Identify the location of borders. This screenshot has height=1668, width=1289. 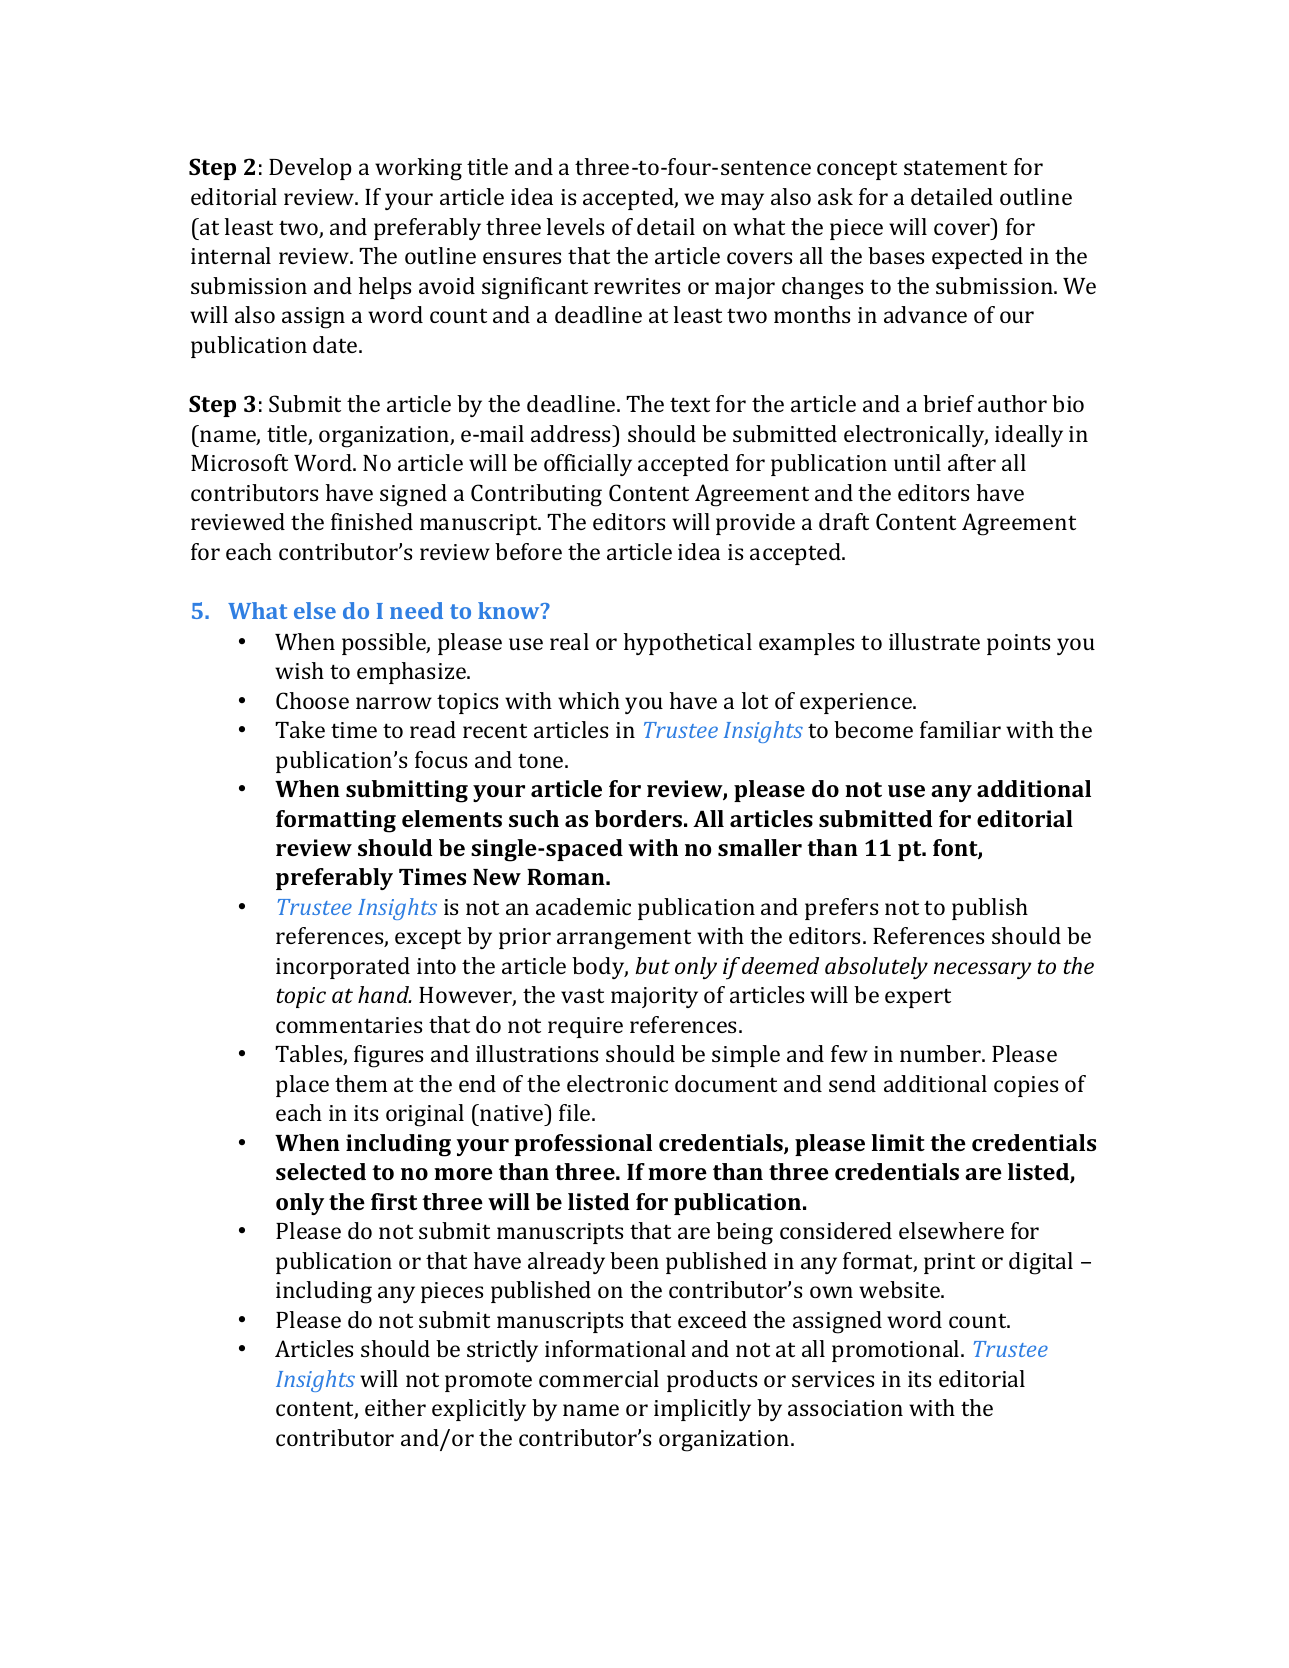
(638, 818).
